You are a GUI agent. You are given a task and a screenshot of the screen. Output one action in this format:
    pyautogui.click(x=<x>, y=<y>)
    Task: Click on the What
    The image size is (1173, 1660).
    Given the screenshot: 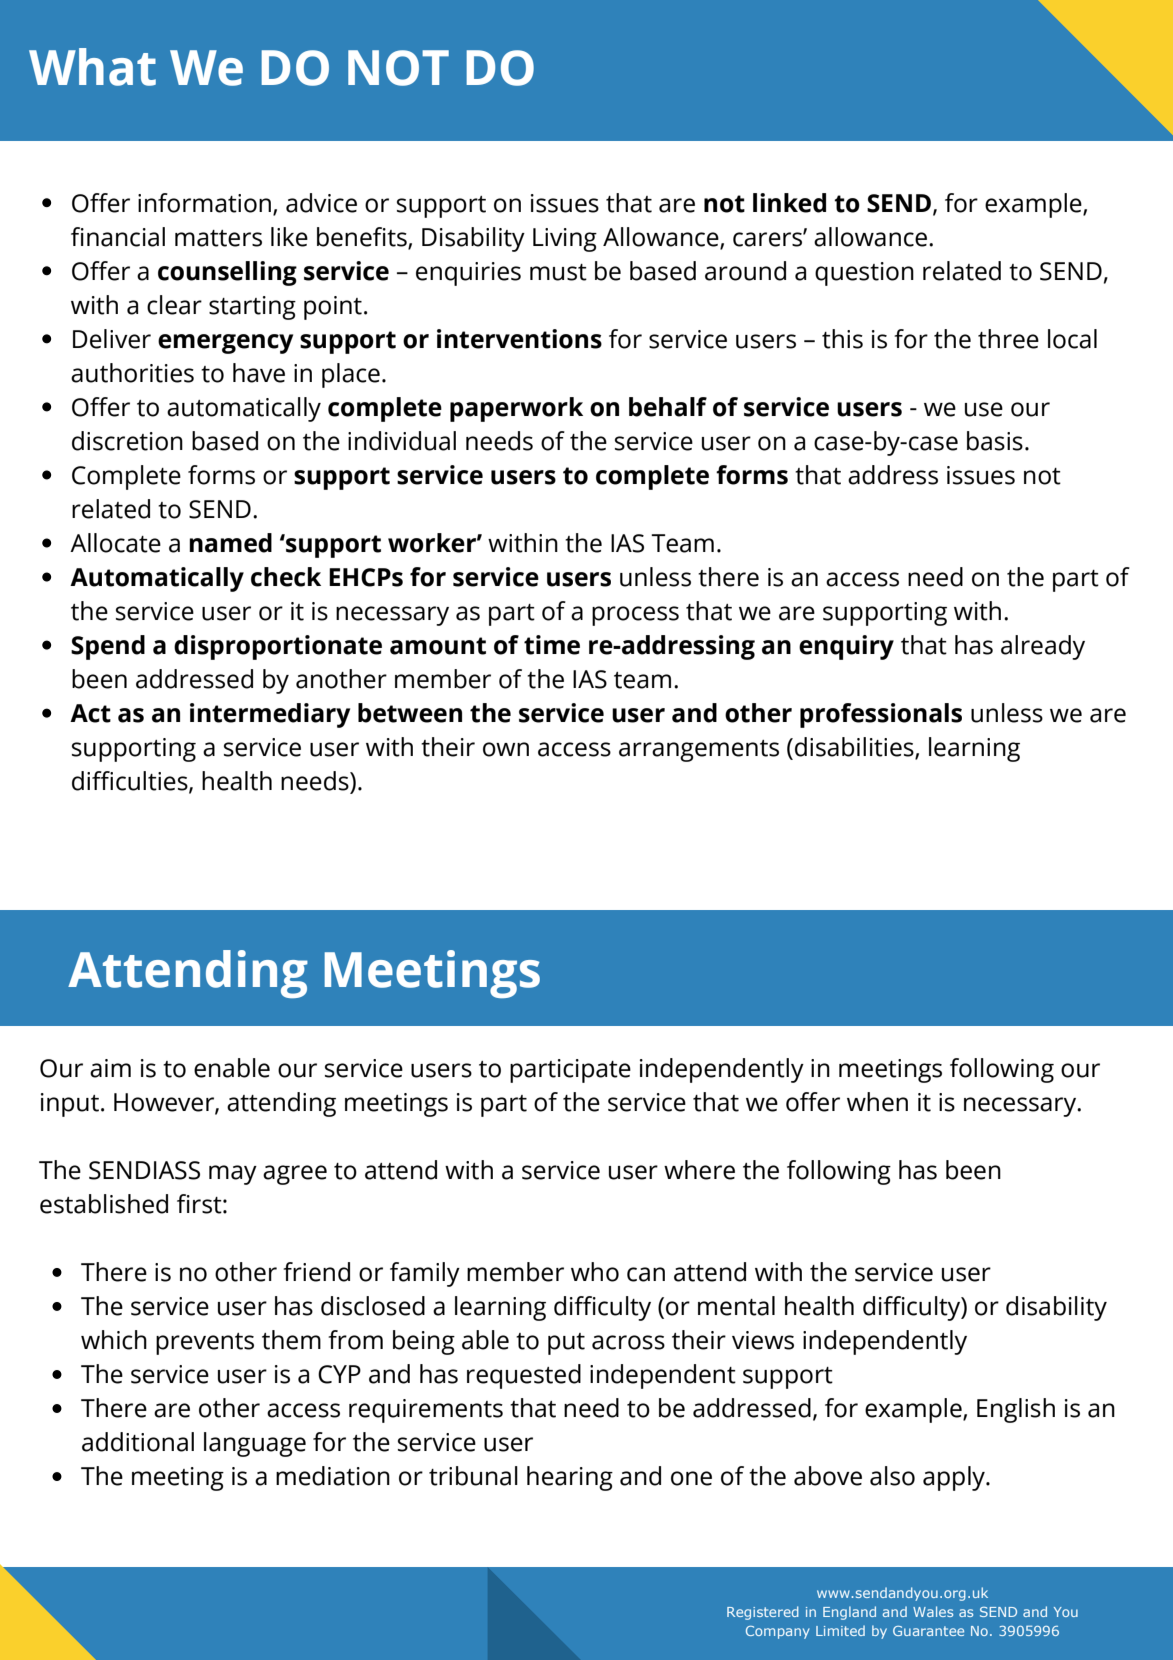 What is the action you would take?
    pyautogui.click(x=92, y=67)
